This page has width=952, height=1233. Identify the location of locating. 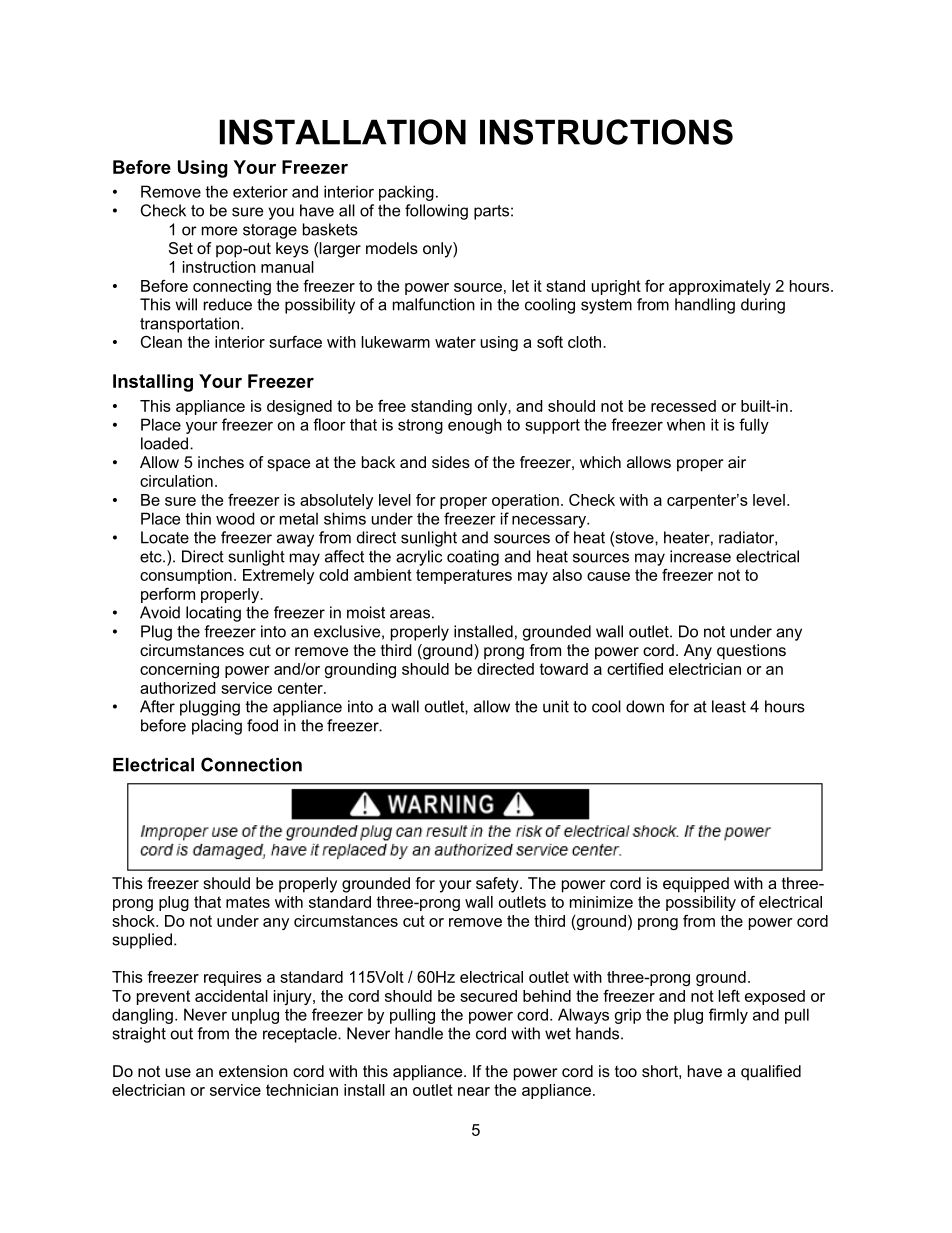
(213, 614).
